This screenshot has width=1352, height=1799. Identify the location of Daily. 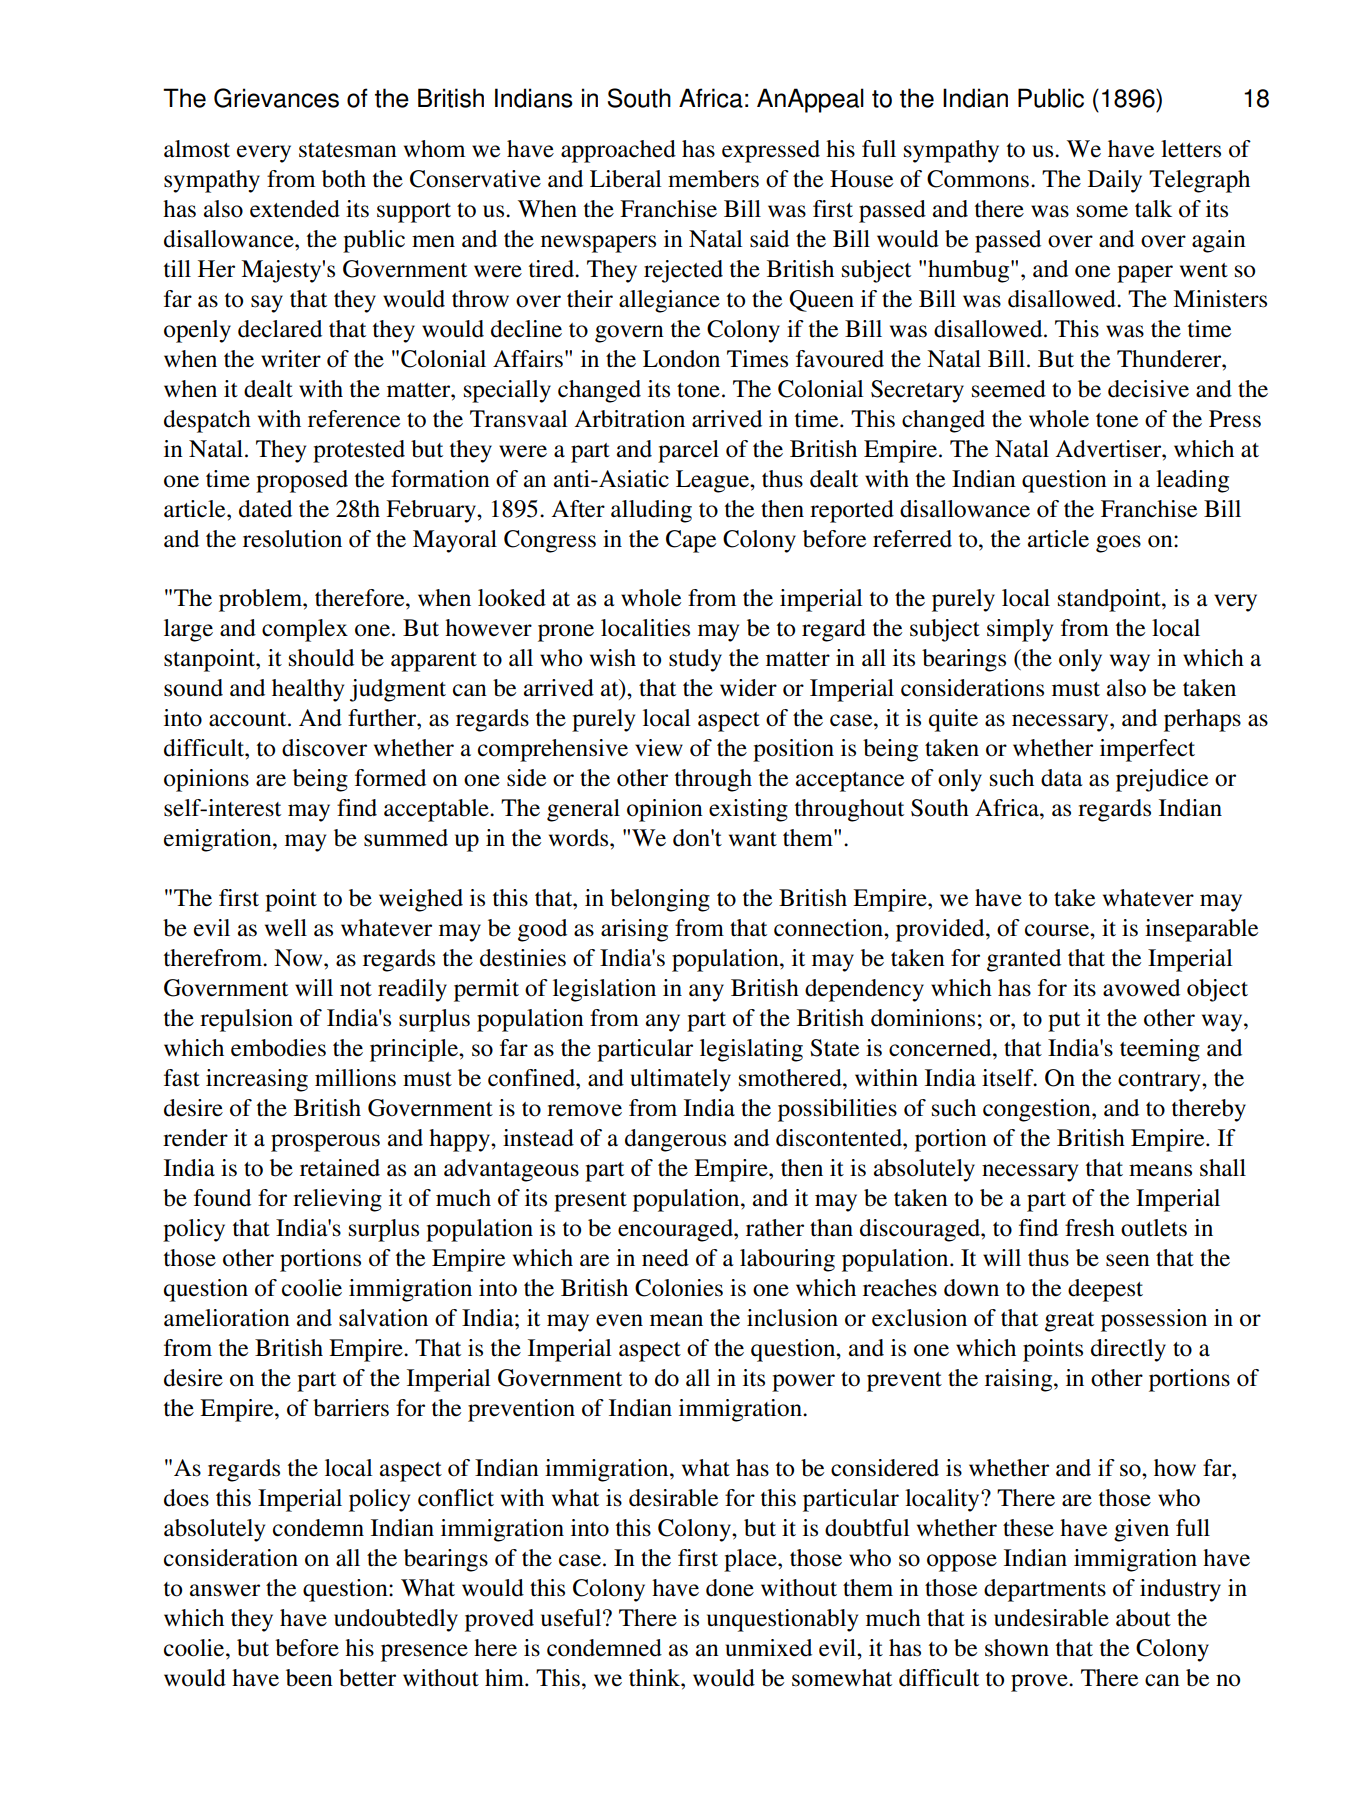
(1115, 181).
